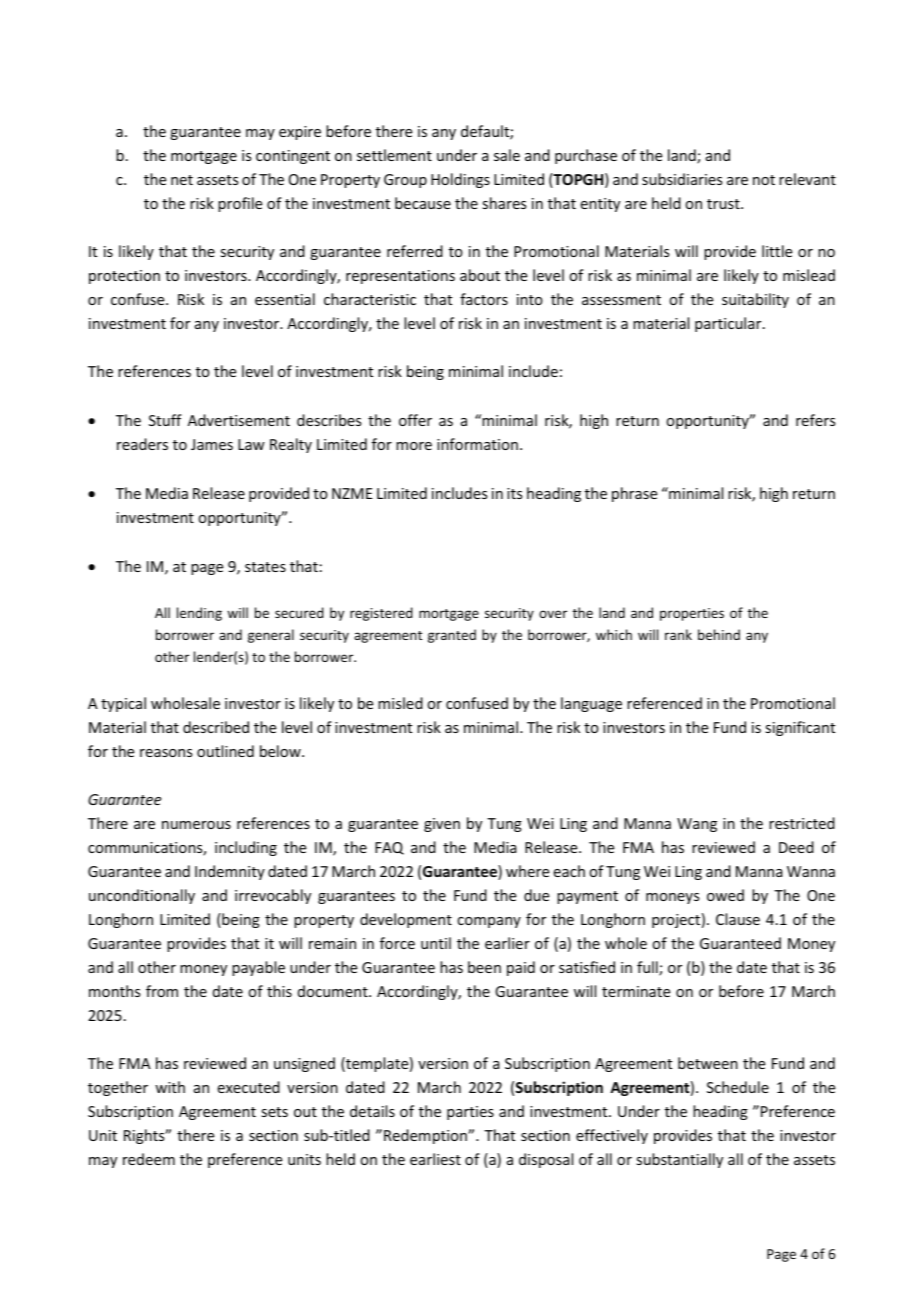 The width and height of the screenshot is (924, 1308). Describe the element at coordinates (460, 180) in the screenshot. I see `Holdings` at that location.
